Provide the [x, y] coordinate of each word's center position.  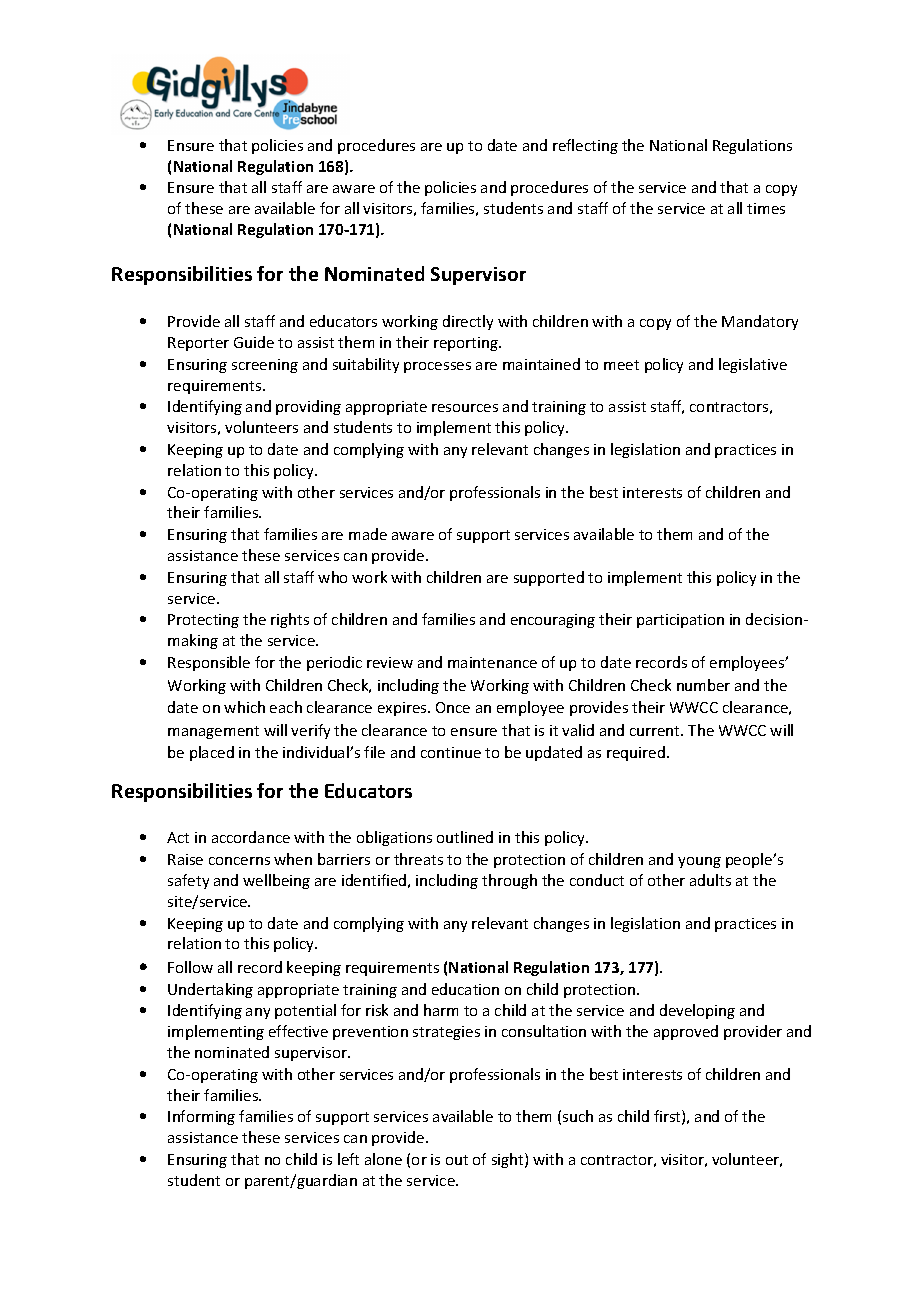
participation [680, 621]
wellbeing [276, 881]
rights [290, 620]
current [656, 731]
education [465, 989]
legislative [753, 365]
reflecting [585, 146]
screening [265, 366]
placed [212, 753]
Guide [254, 342]
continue [451, 752]
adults [710, 880]
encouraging [553, 621]
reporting [467, 344]
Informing [201, 1117]
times [766, 208]
